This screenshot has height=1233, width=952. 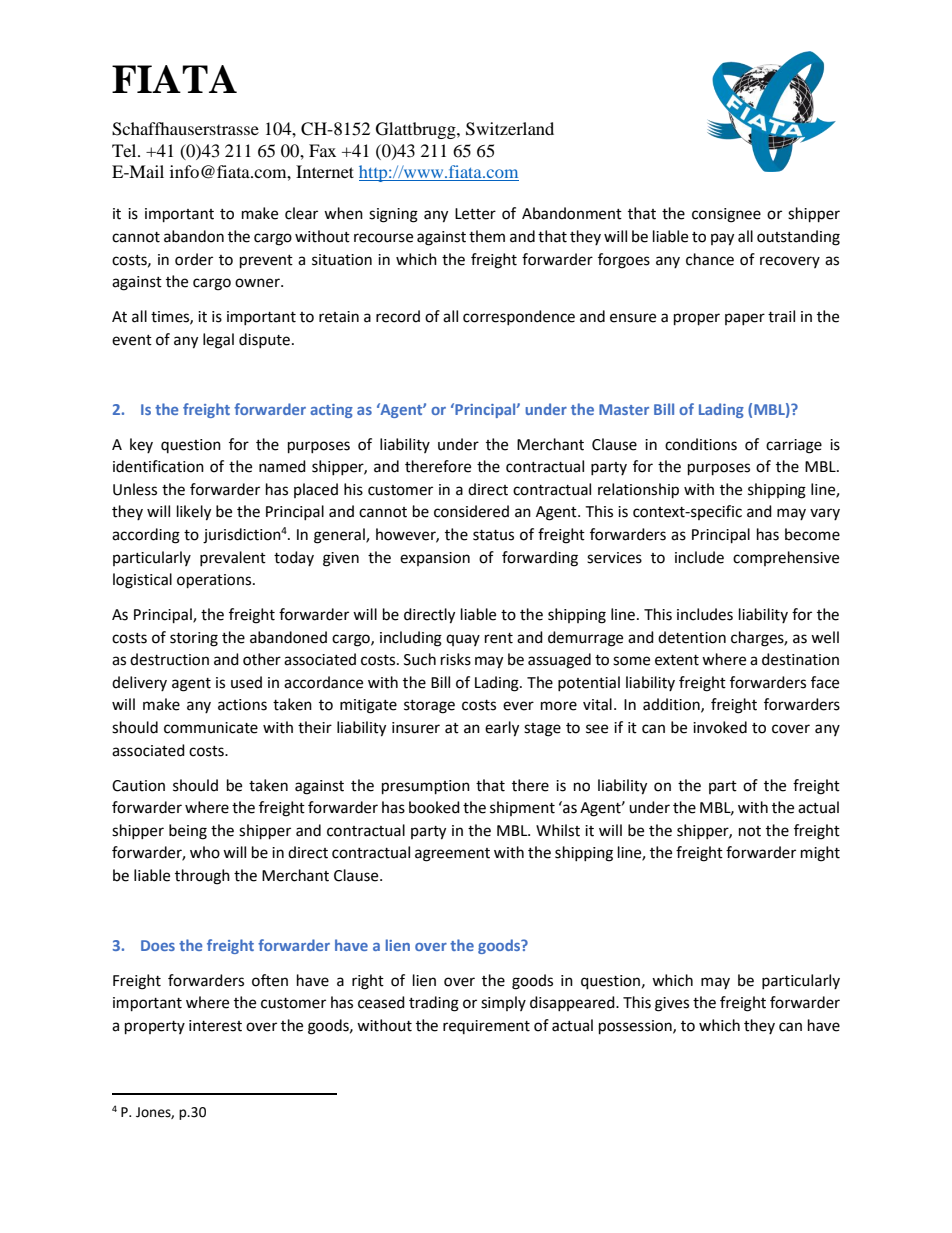 What do you see at coordinates (215, 1026) in the screenshot?
I see `interest` at bounding box center [215, 1026].
